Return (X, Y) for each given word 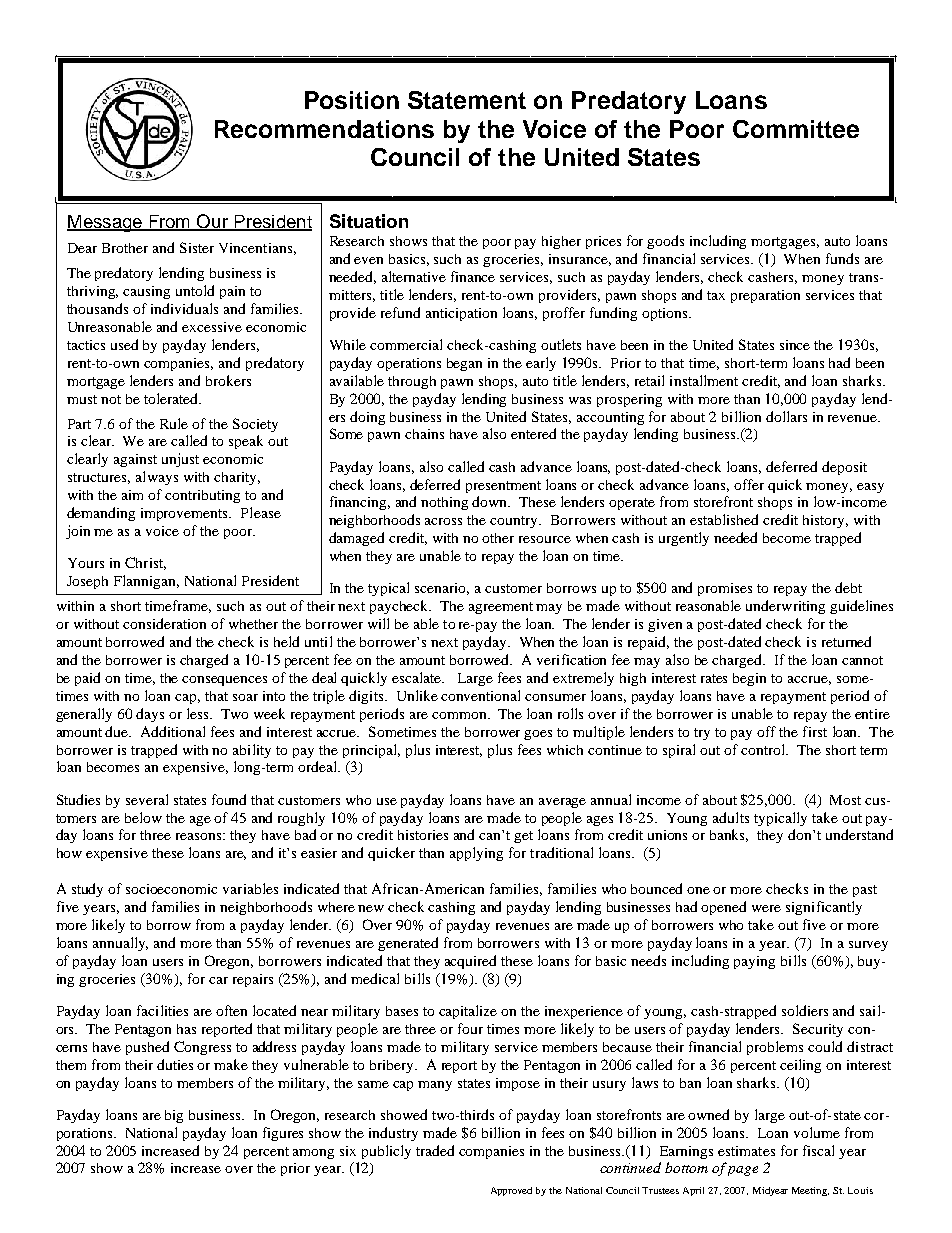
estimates (746, 1151)
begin (749, 679)
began (464, 364)
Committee (796, 129)
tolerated (172, 398)
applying (476, 854)
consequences (224, 681)
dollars (786, 416)
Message (106, 223)
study (87, 890)
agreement (501, 608)
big (174, 1116)
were (766, 908)
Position (352, 100)
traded (435, 1150)
